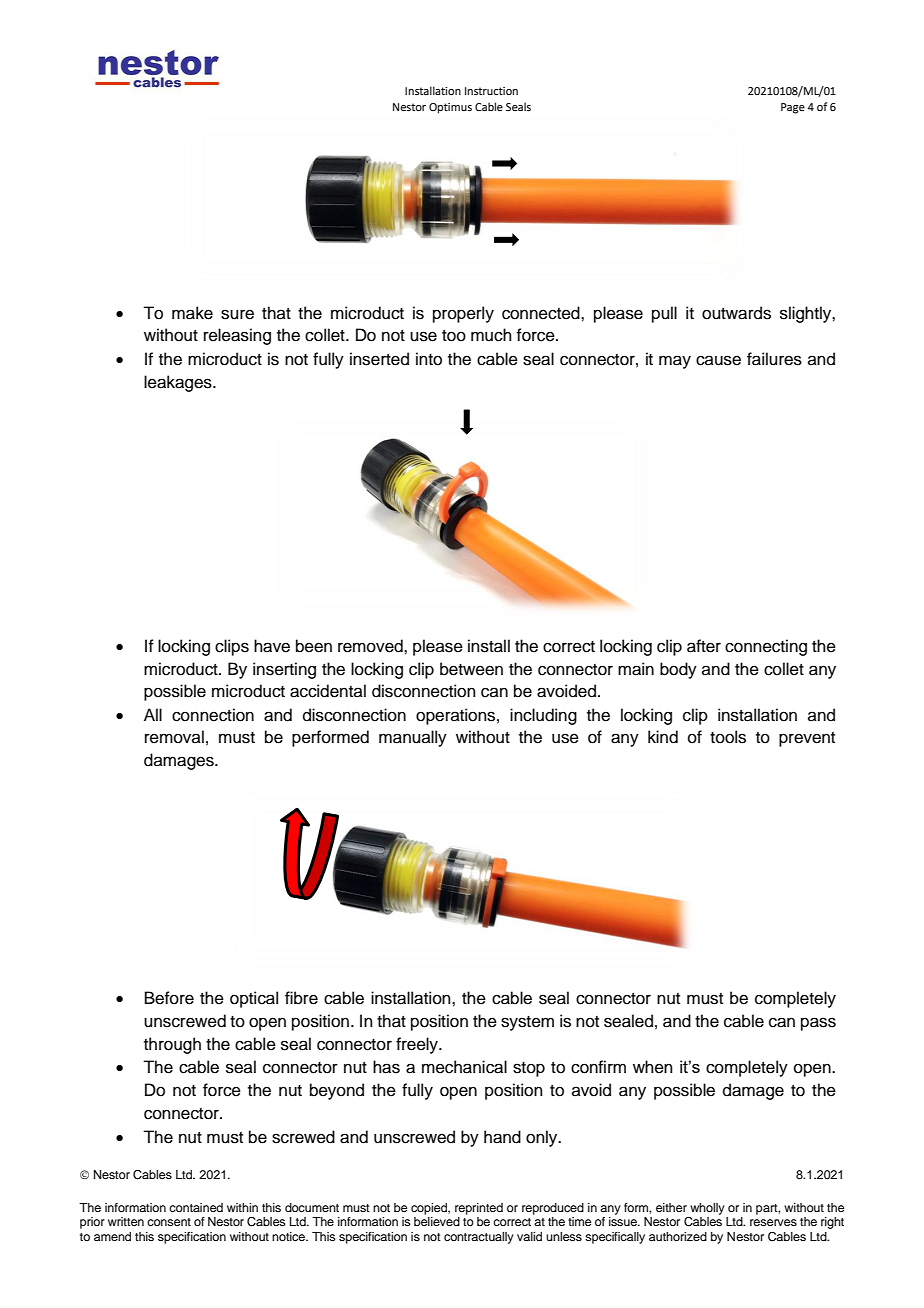  Describe the element at coordinates (718, 360) in the screenshot. I see `cause` at that location.
